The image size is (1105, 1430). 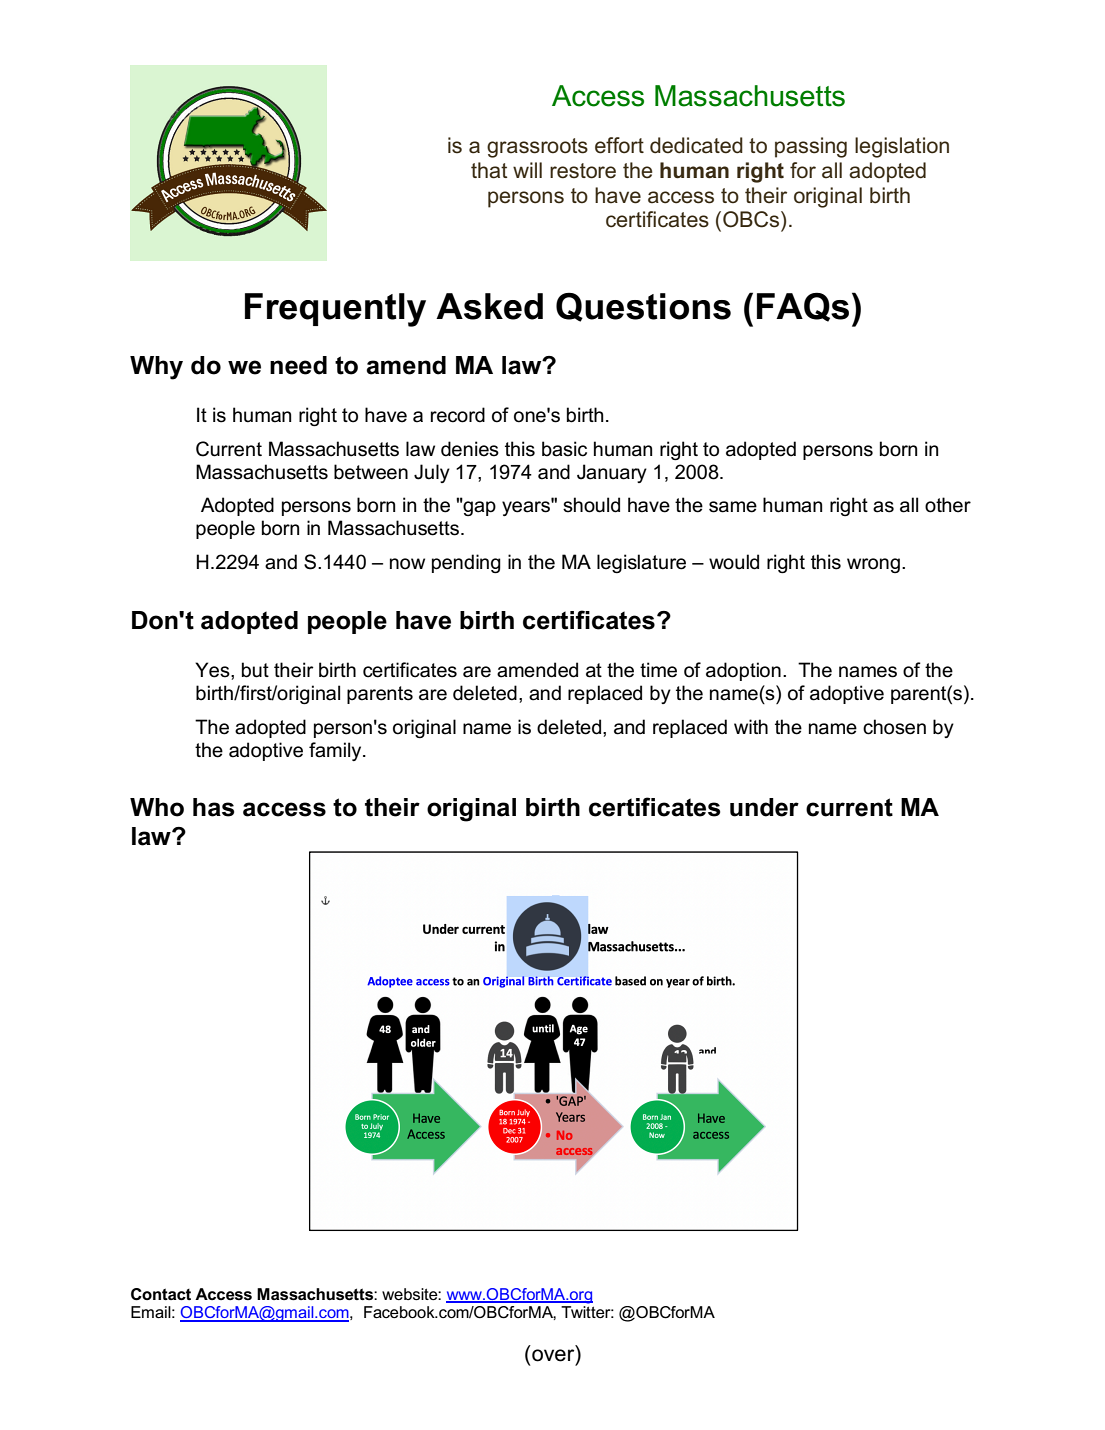 What do you see at coordinates (410, 1294) in the page?
I see `website` at bounding box center [410, 1294].
